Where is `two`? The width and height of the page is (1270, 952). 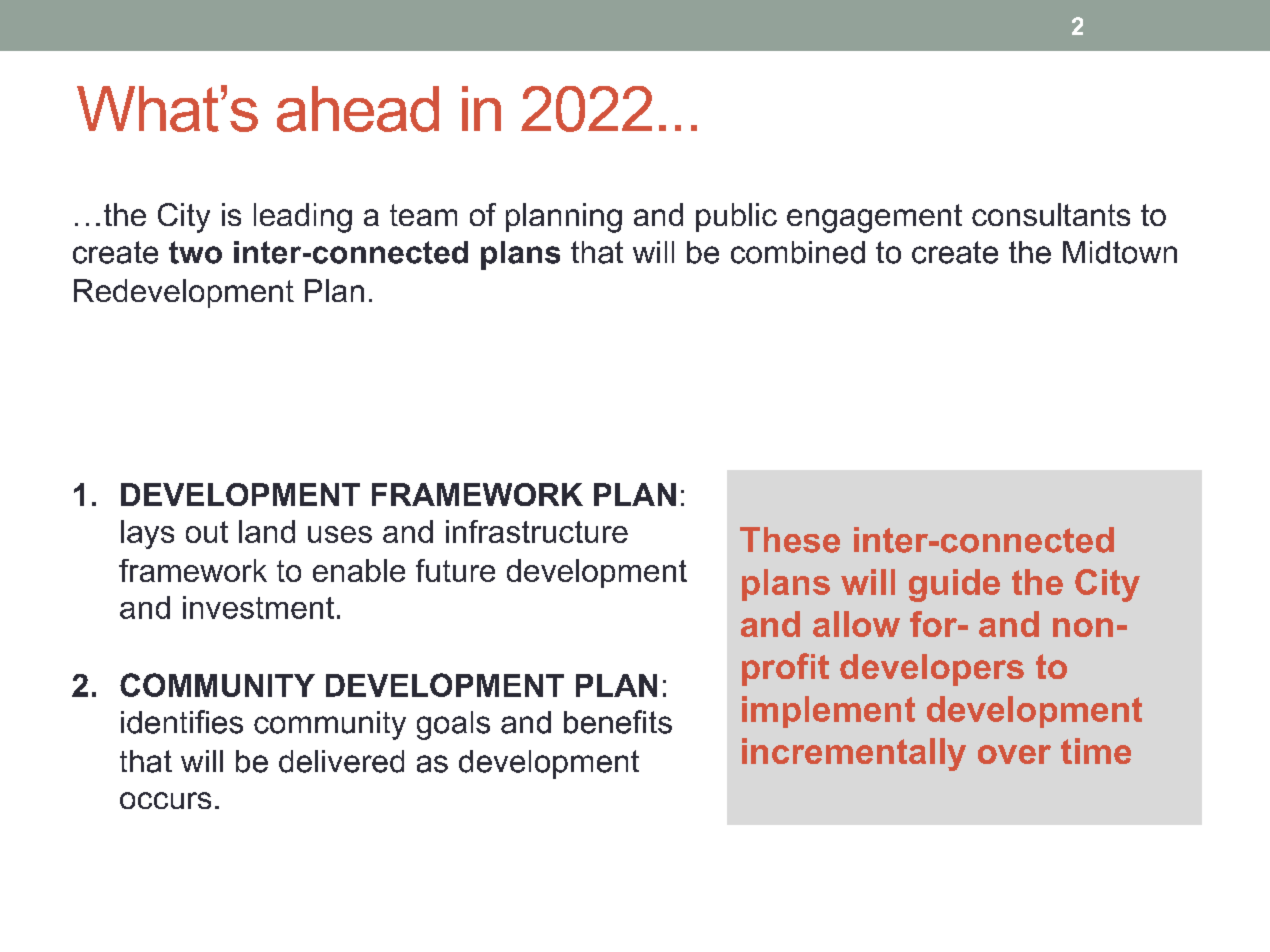 two is located at coordinates (195, 252).
